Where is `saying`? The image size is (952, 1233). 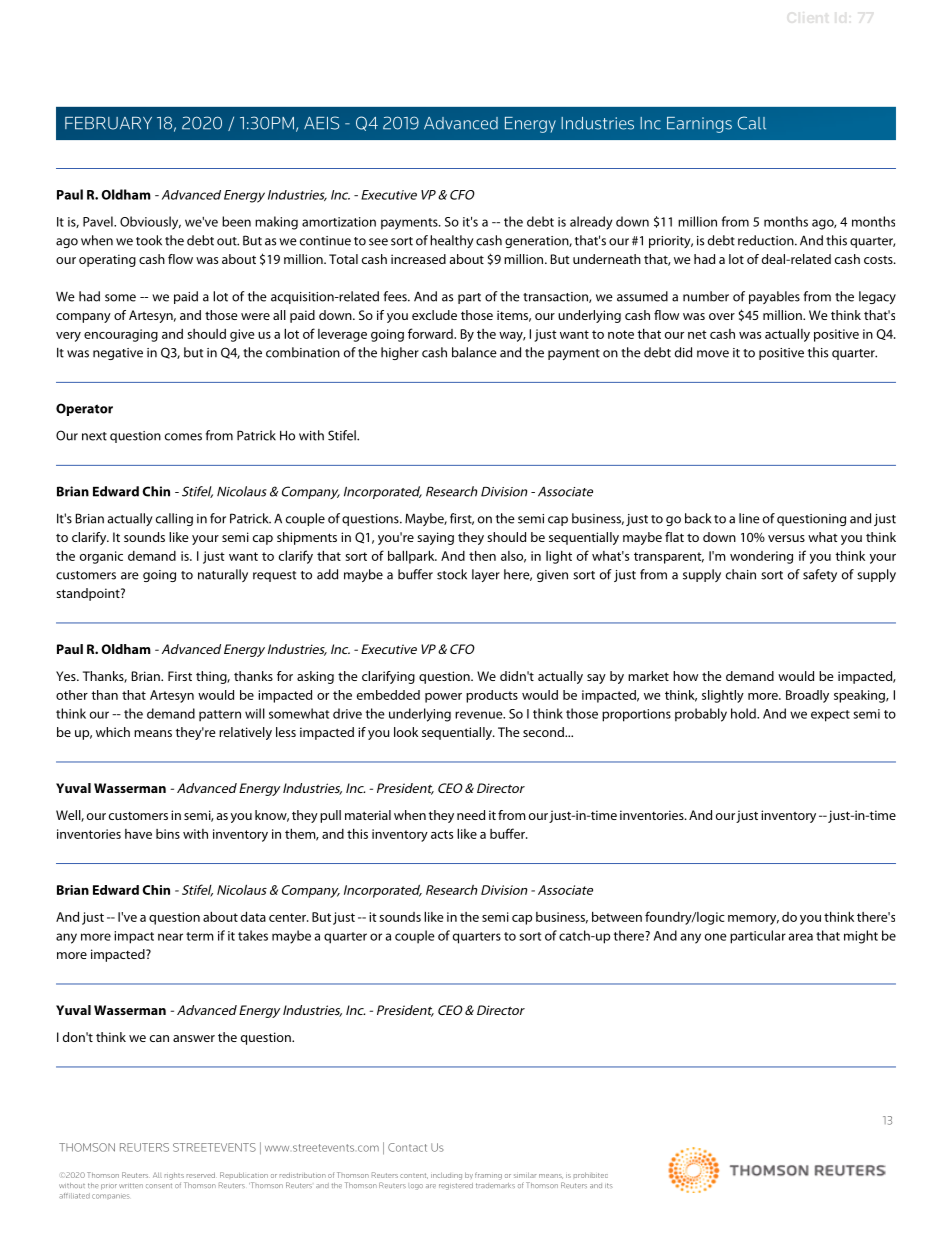
saying is located at coordinates (435, 538).
